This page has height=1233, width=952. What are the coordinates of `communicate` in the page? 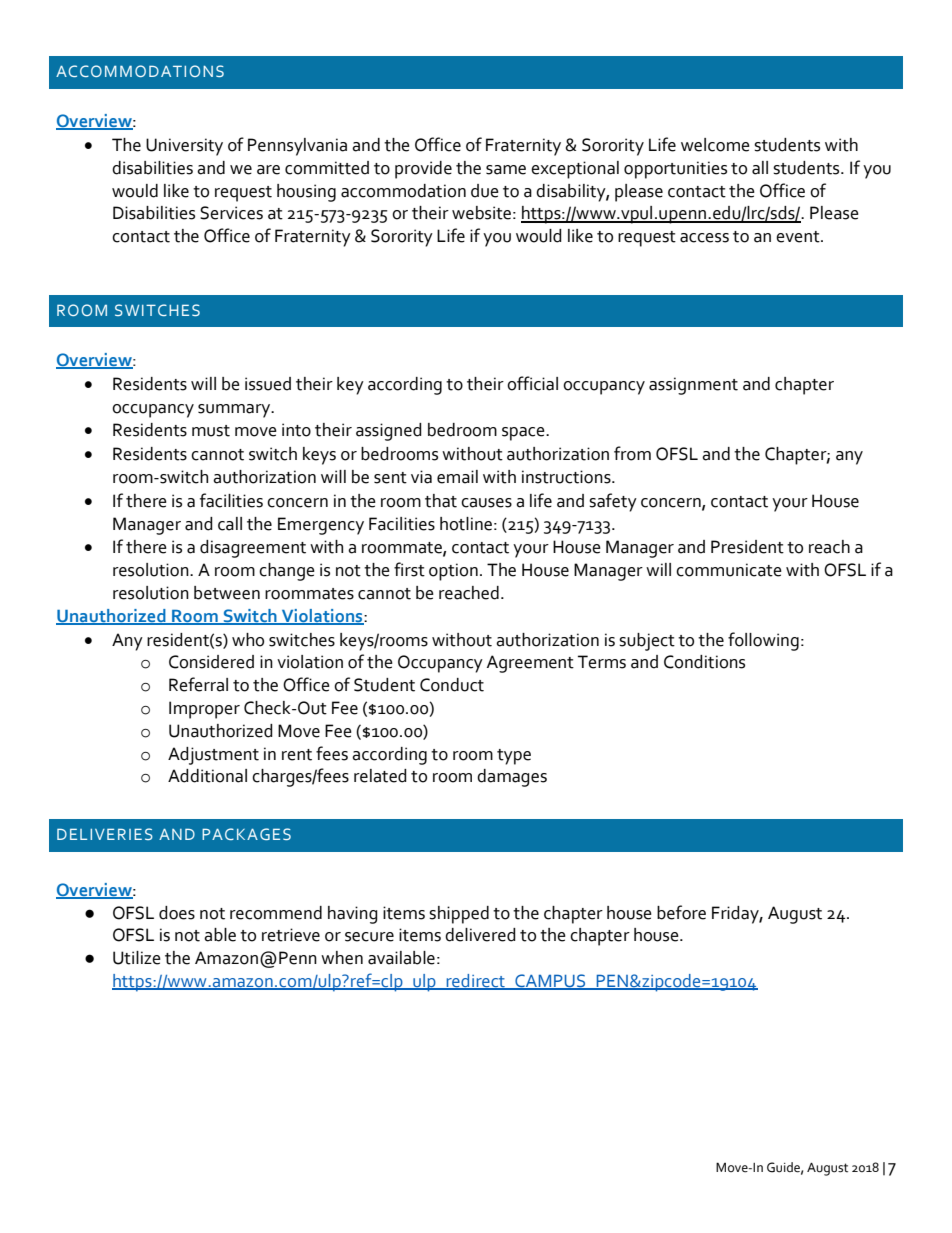 It's located at (729, 570).
